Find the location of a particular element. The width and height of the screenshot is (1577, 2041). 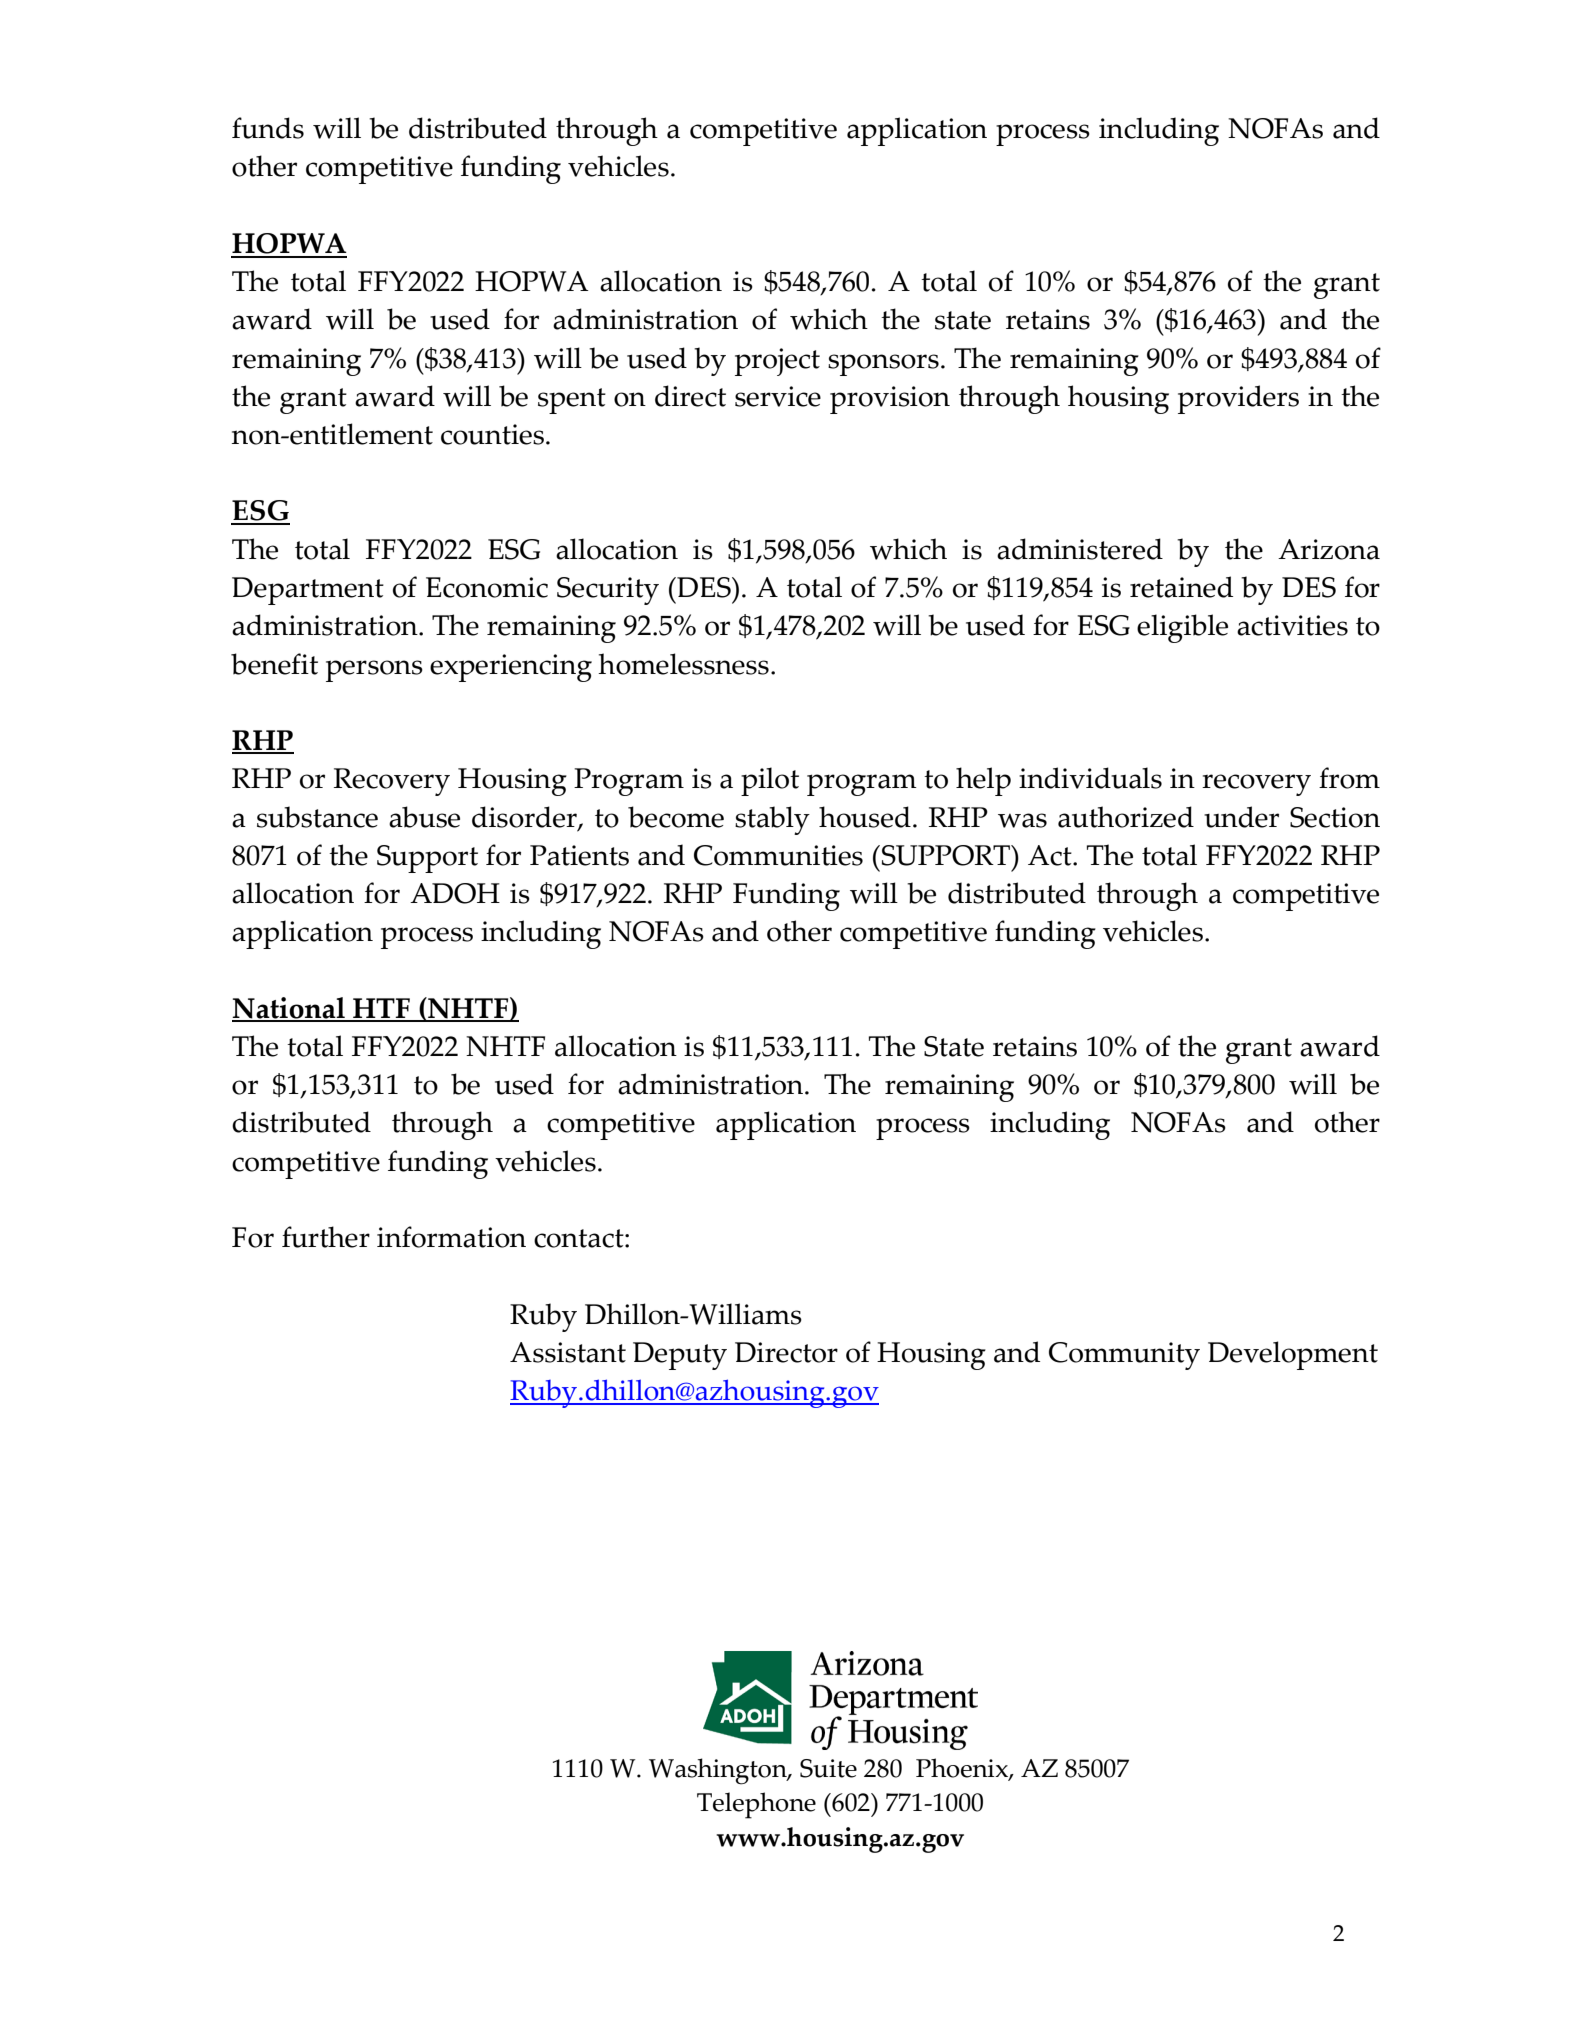

funds is located at coordinates (268, 128).
